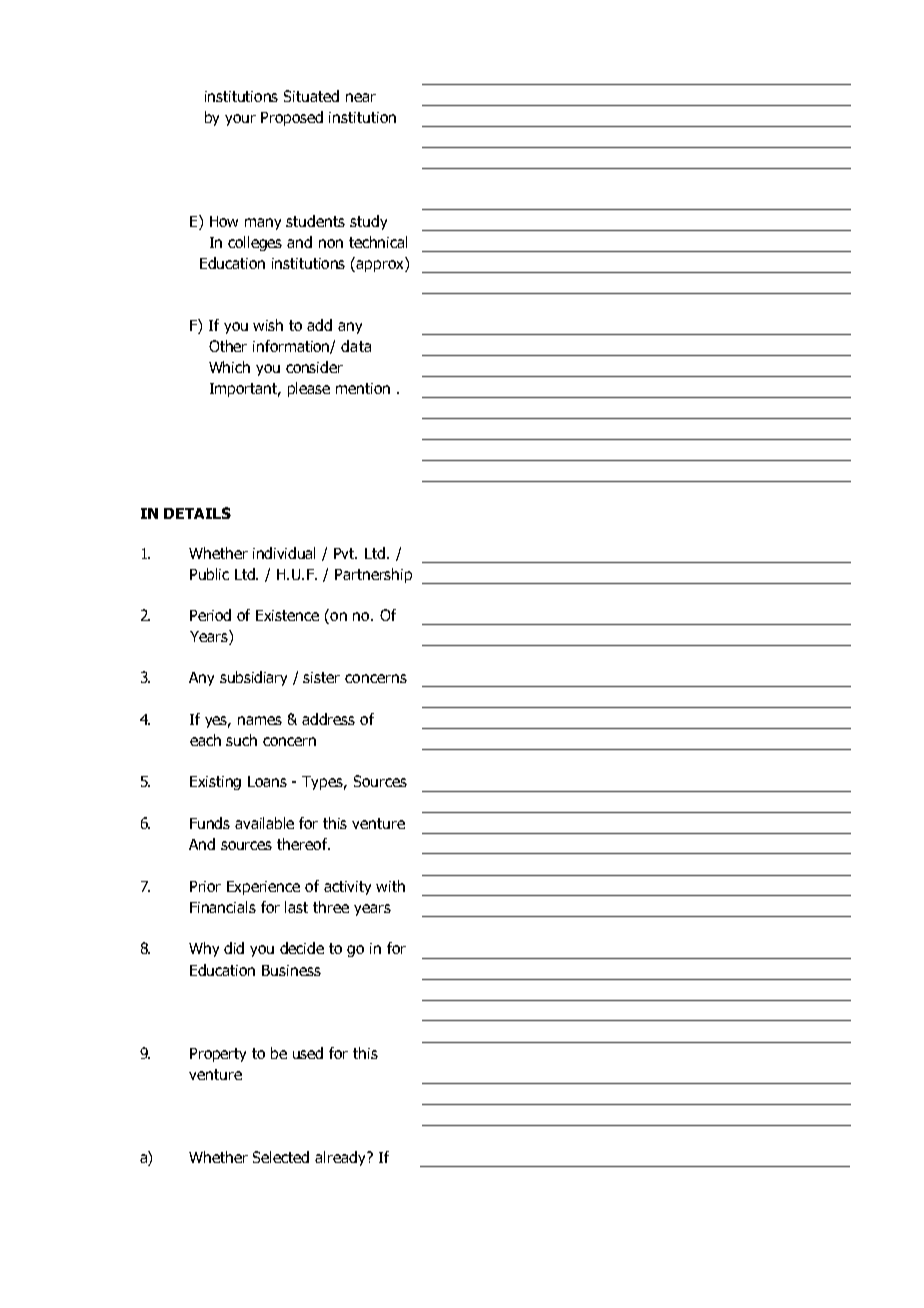 The height and width of the screenshot is (1308, 924). What do you see at coordinates (197, 513) in the screenshot?
I see `DETAILS` at bounding box center [197, 513].
